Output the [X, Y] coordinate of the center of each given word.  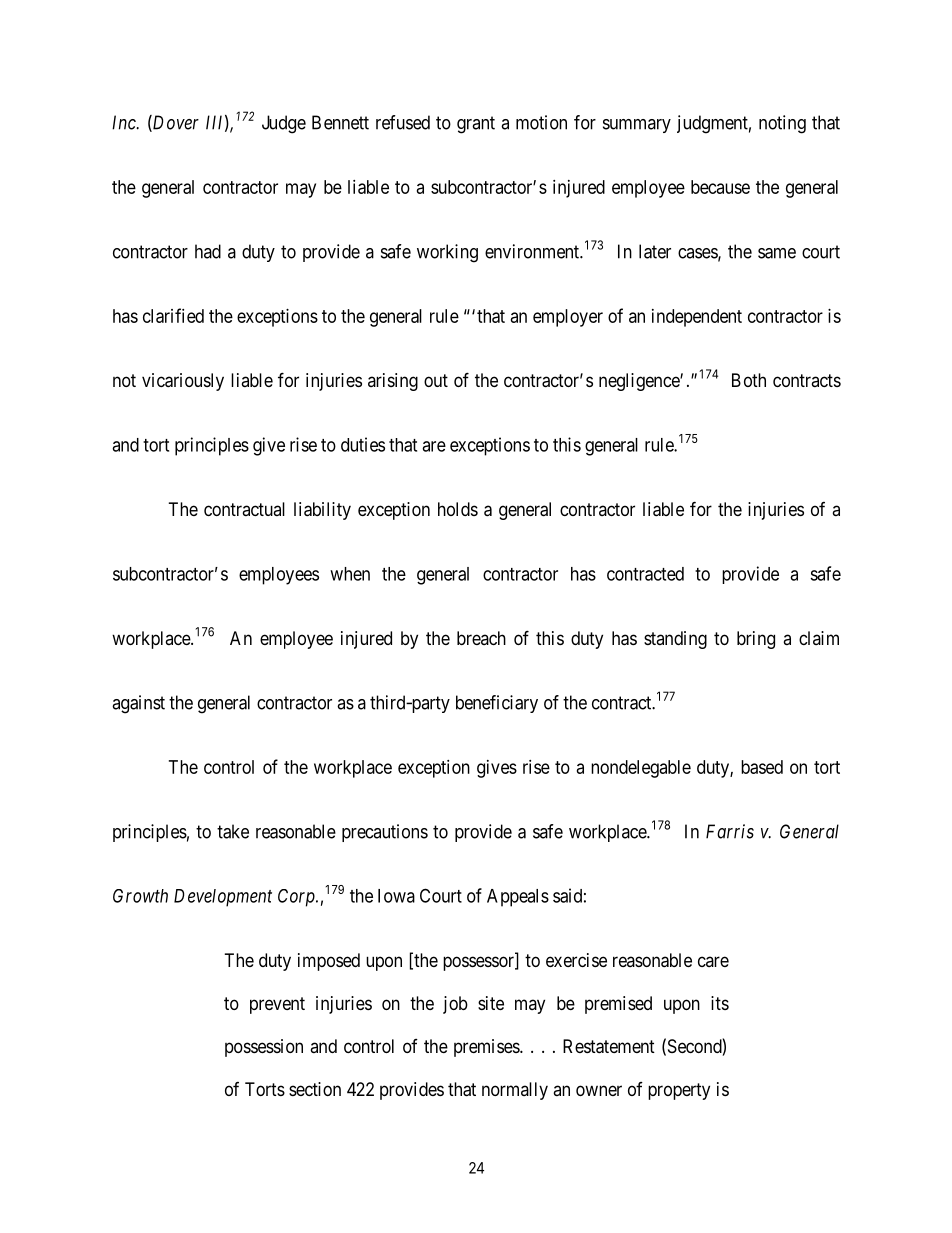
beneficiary [497, 704]
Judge [284, 124]
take [233, 831]
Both [749, 380]
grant [476, 125]
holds [458, 509]
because [720, 187]
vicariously [183, 382]
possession [264, 1048]
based [762, 767]
